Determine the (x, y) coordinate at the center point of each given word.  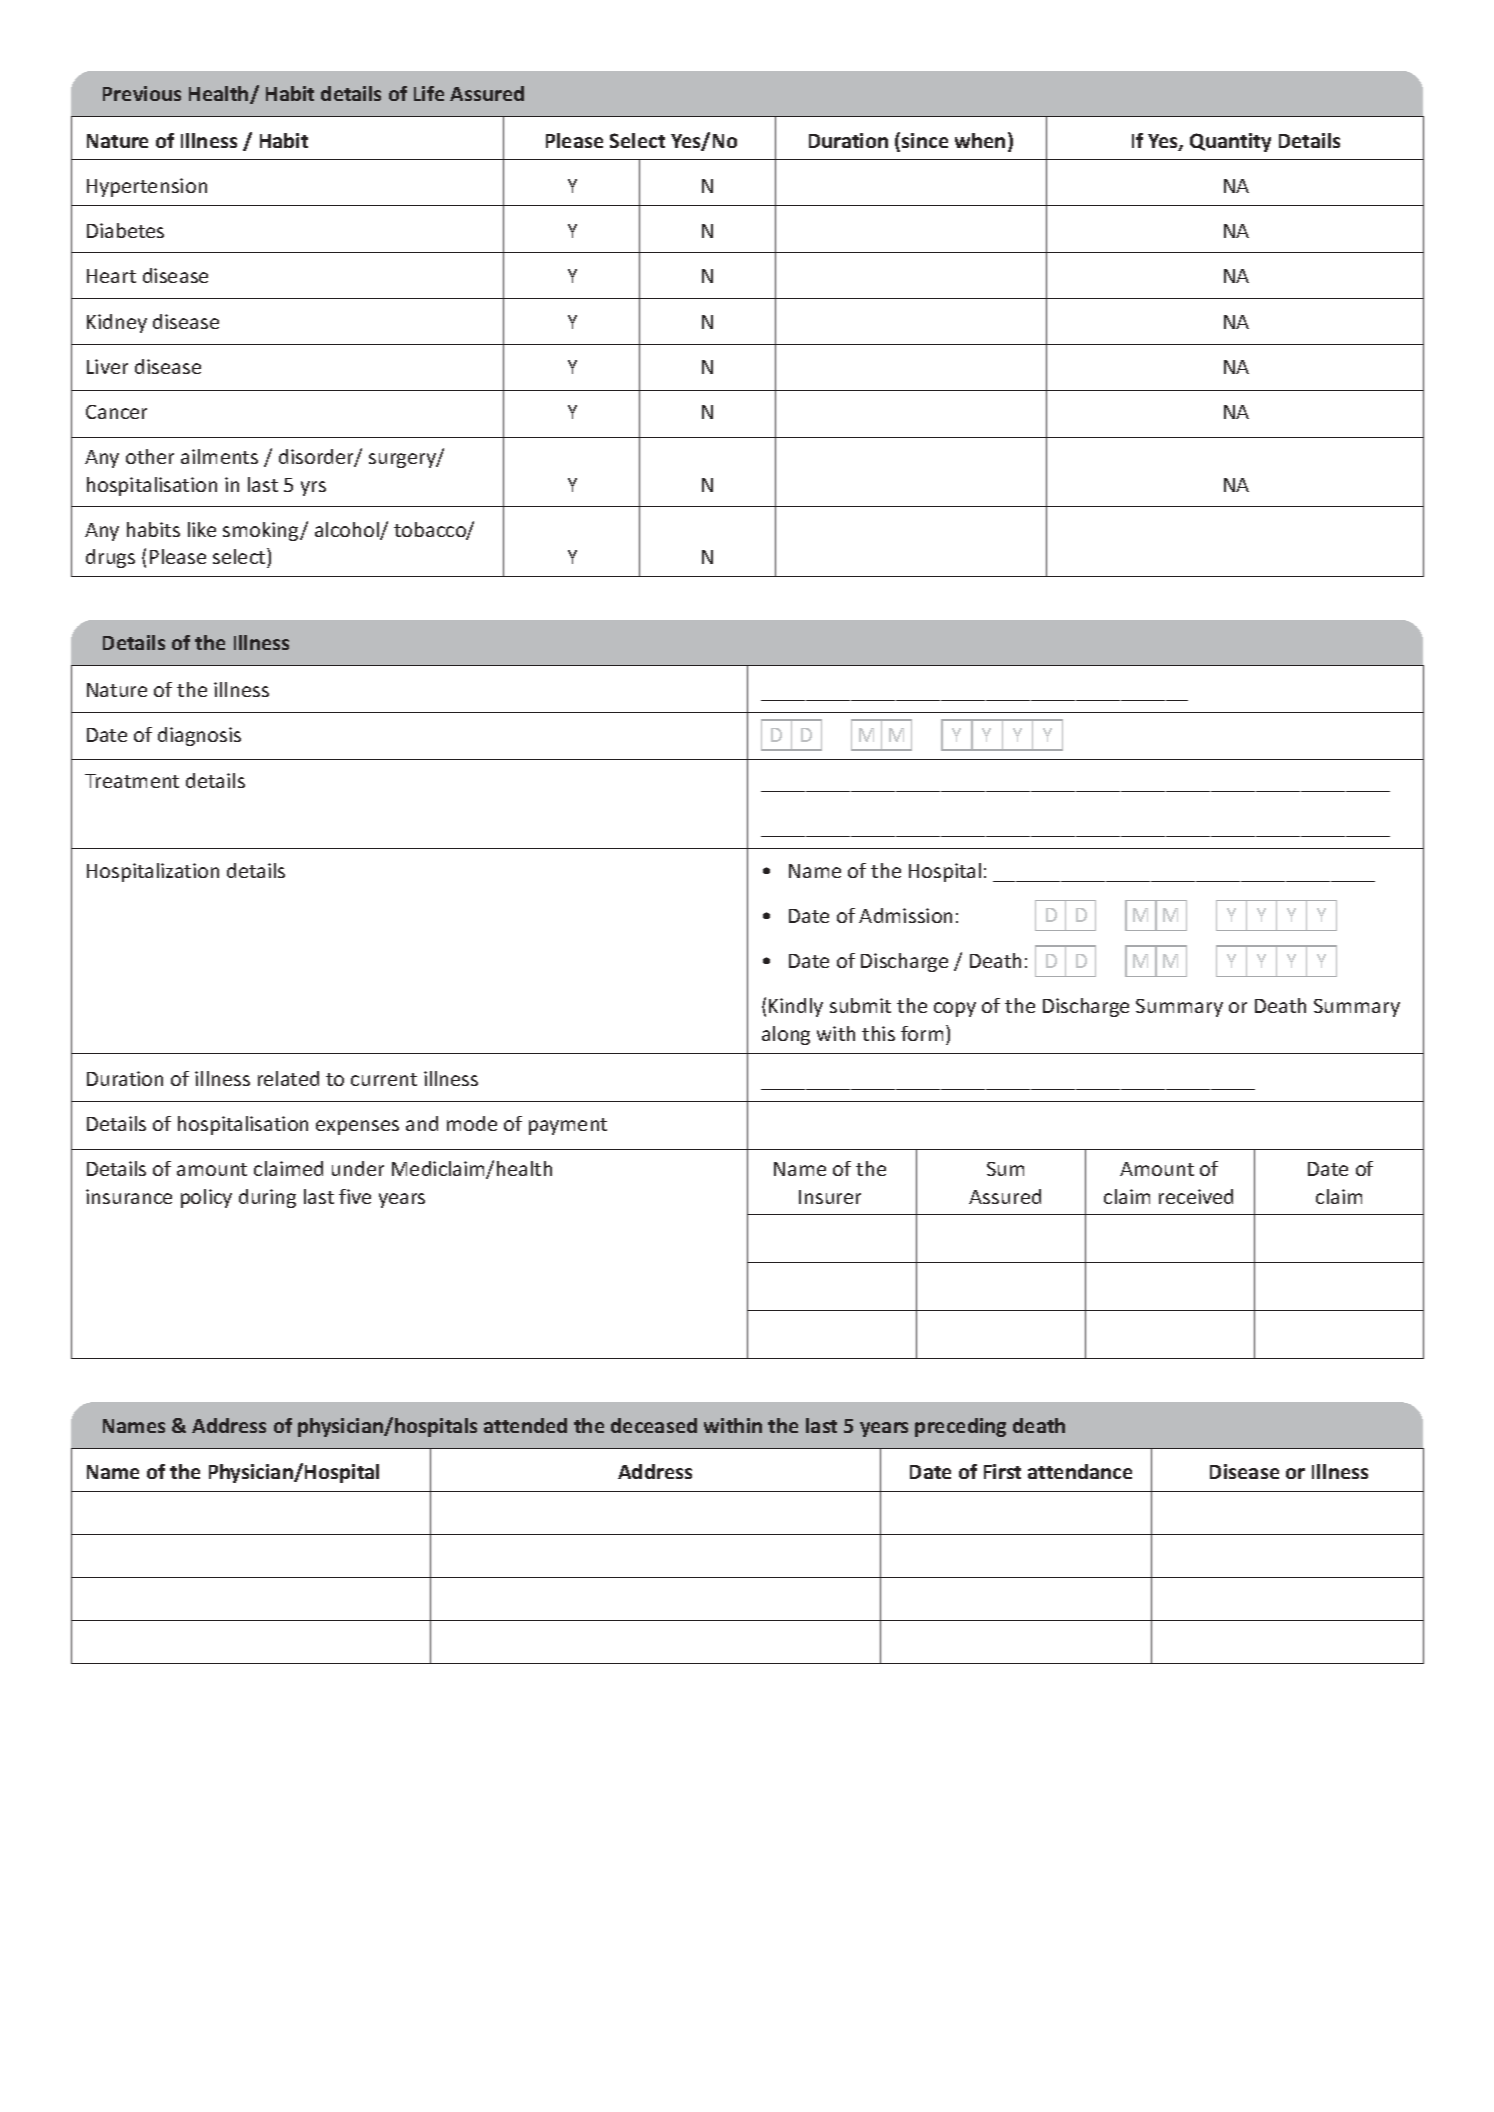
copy (955, 1009)
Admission (905, 915)
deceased (654, 1425)
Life (429, 93)
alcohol (348, 531)
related (288, 1078)
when (980, 140)
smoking (262, 531)
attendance (1080, 1471)
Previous (142, 93)
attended (525, 1425)
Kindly (796, 1007)
